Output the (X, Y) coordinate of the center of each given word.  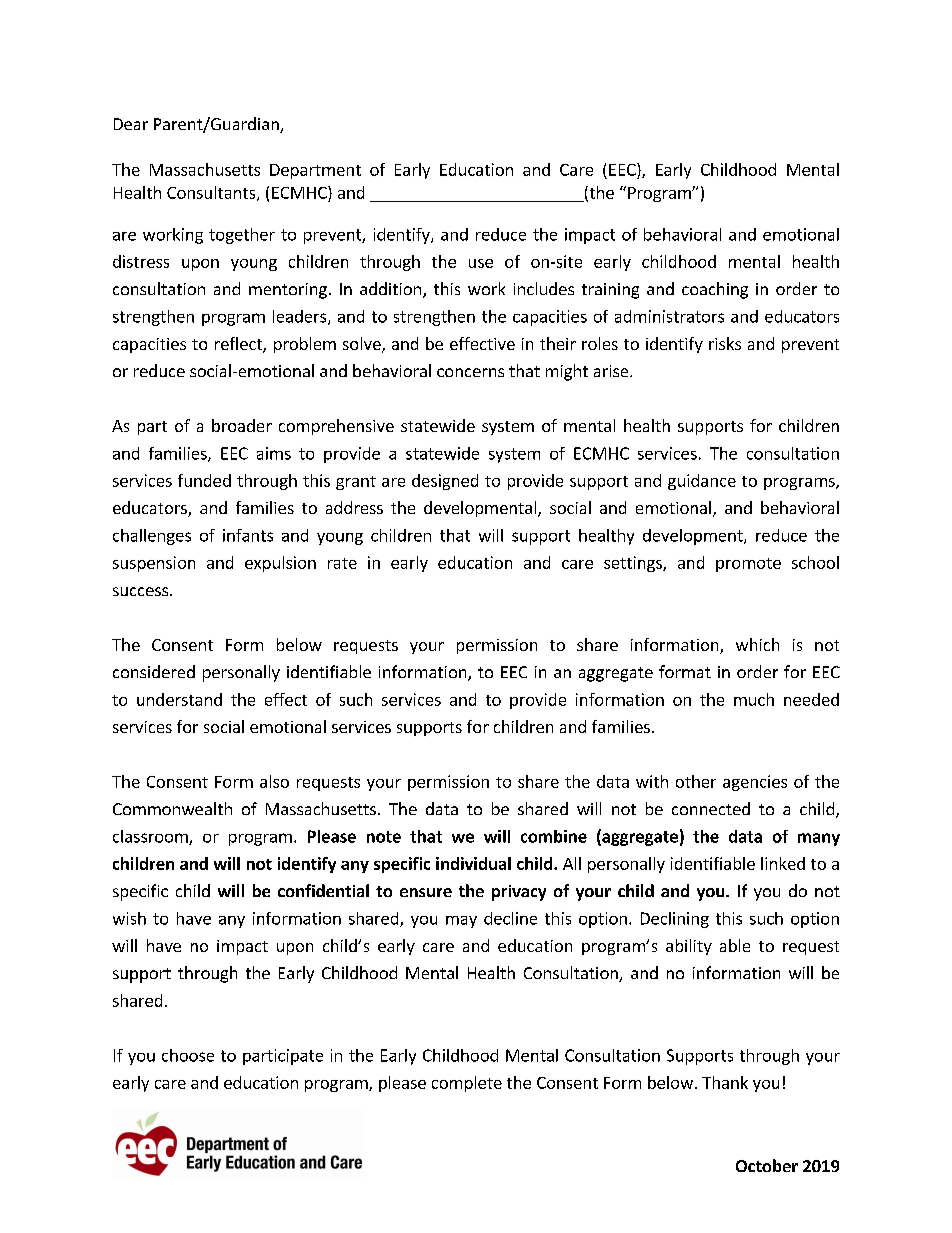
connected (711, 808)
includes (544, 288)
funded (204, 480)
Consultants (212, 193)
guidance (702, 482)
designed (445, 482)
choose (188, 1055)
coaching (715, 290)
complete (467, 1084)
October (767, 1165)
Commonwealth (172, 808)
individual (473, 863)
